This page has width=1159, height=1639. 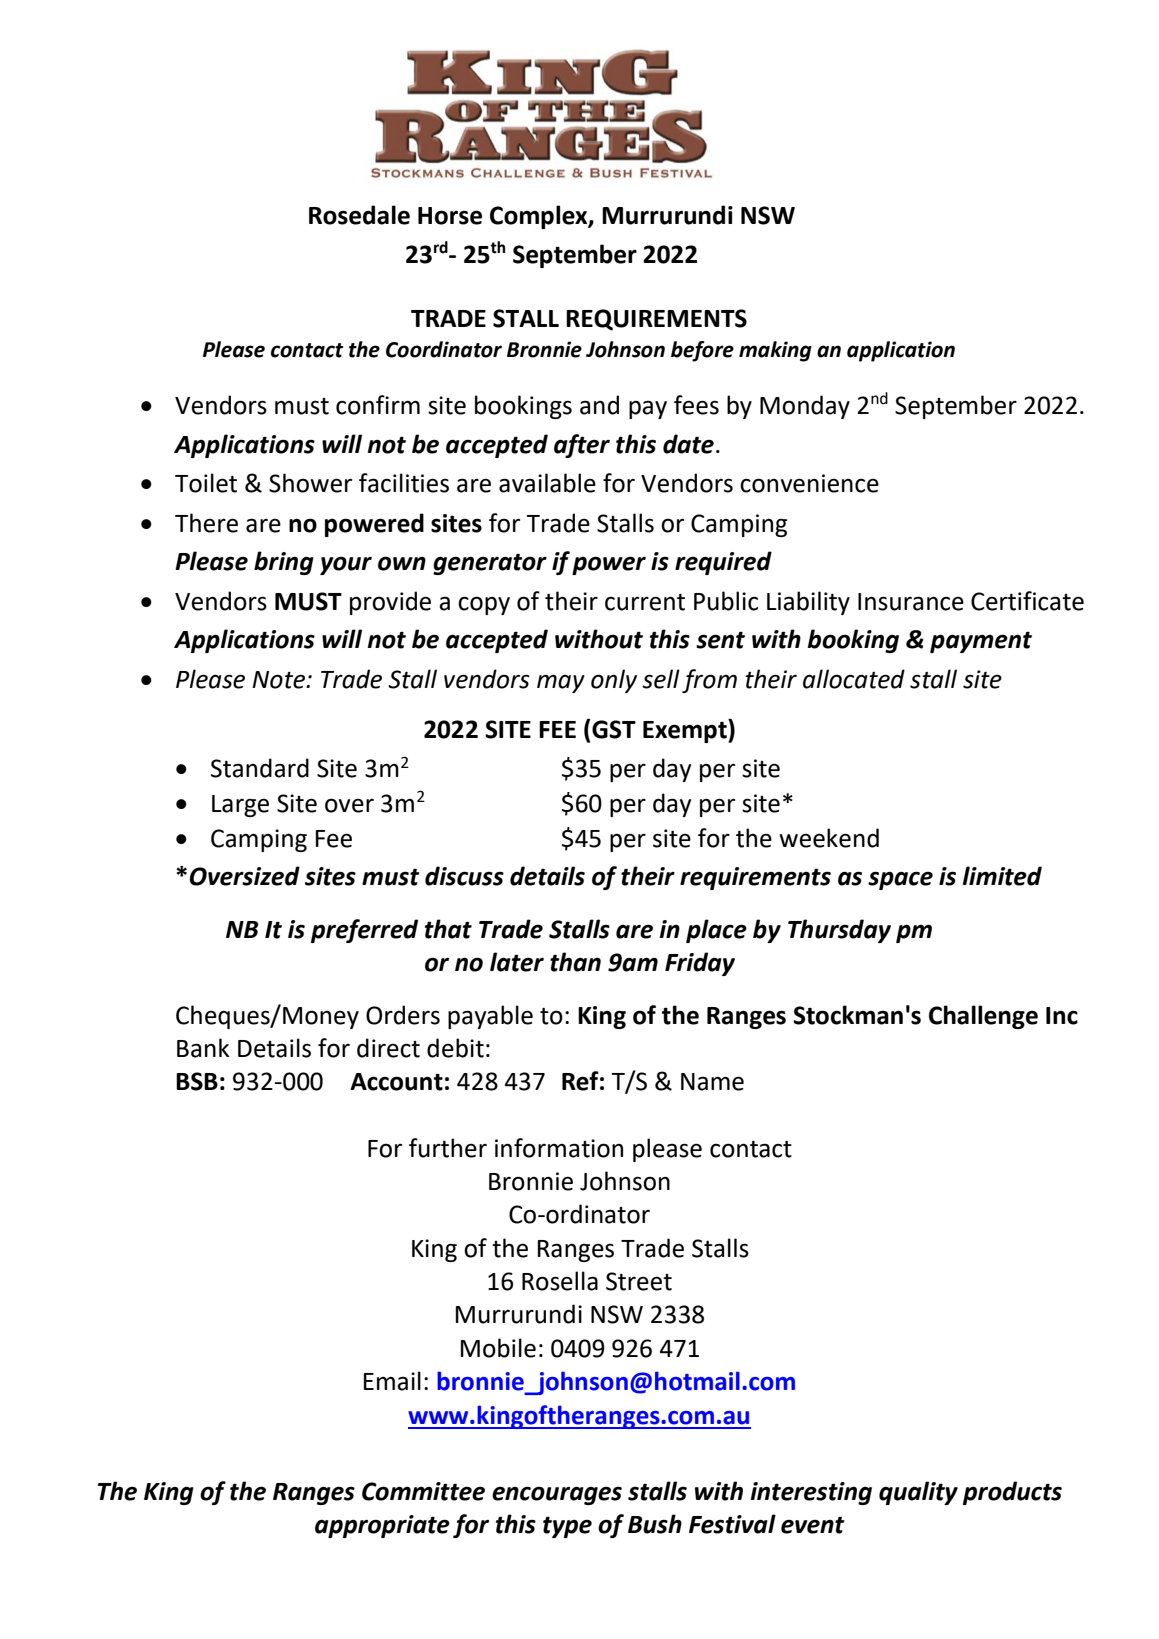 What do you see at coordinates (613, 729) in the page?
I see `GST` at bounding box center [613, 729].
